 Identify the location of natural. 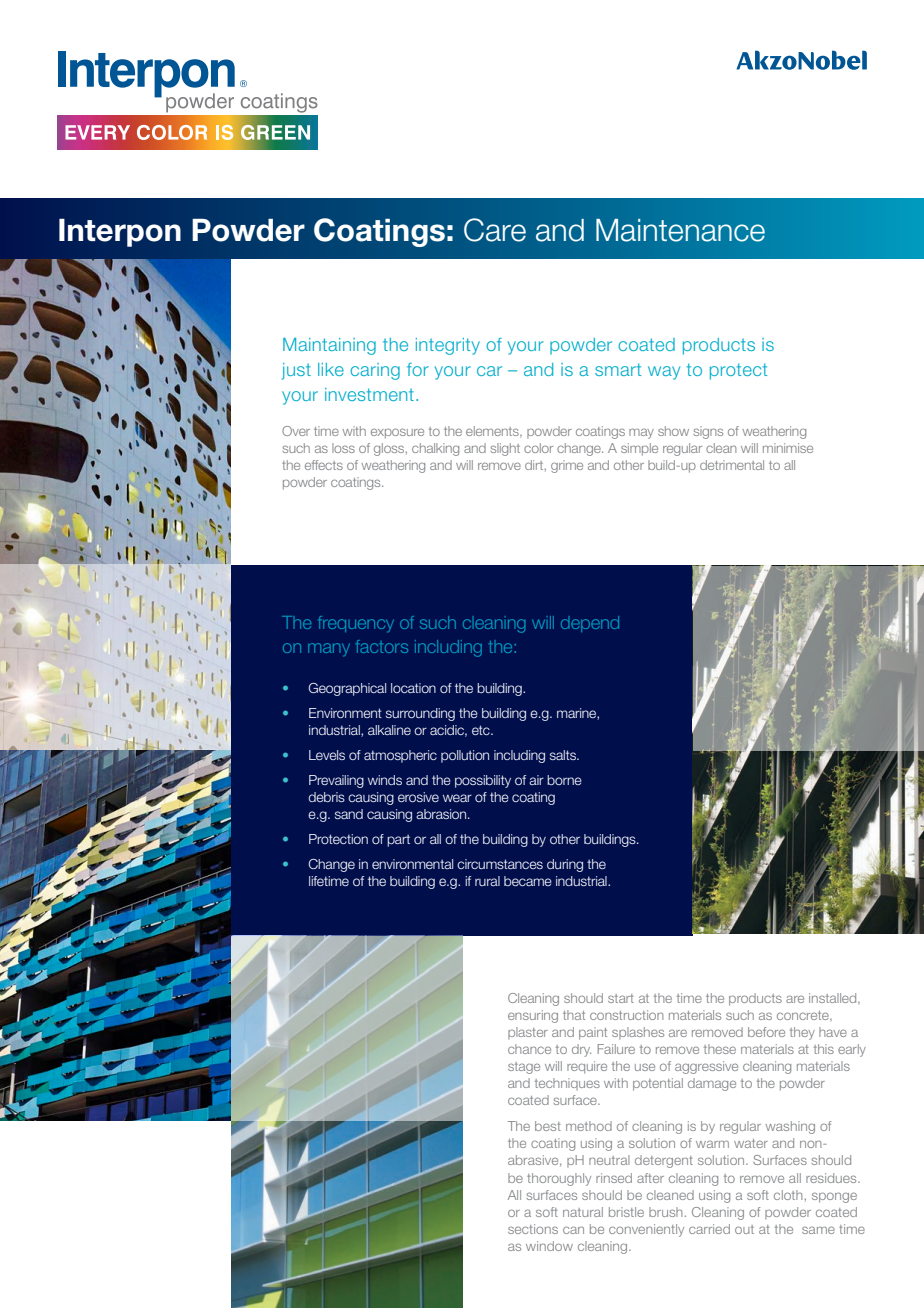
(583, 1212).
